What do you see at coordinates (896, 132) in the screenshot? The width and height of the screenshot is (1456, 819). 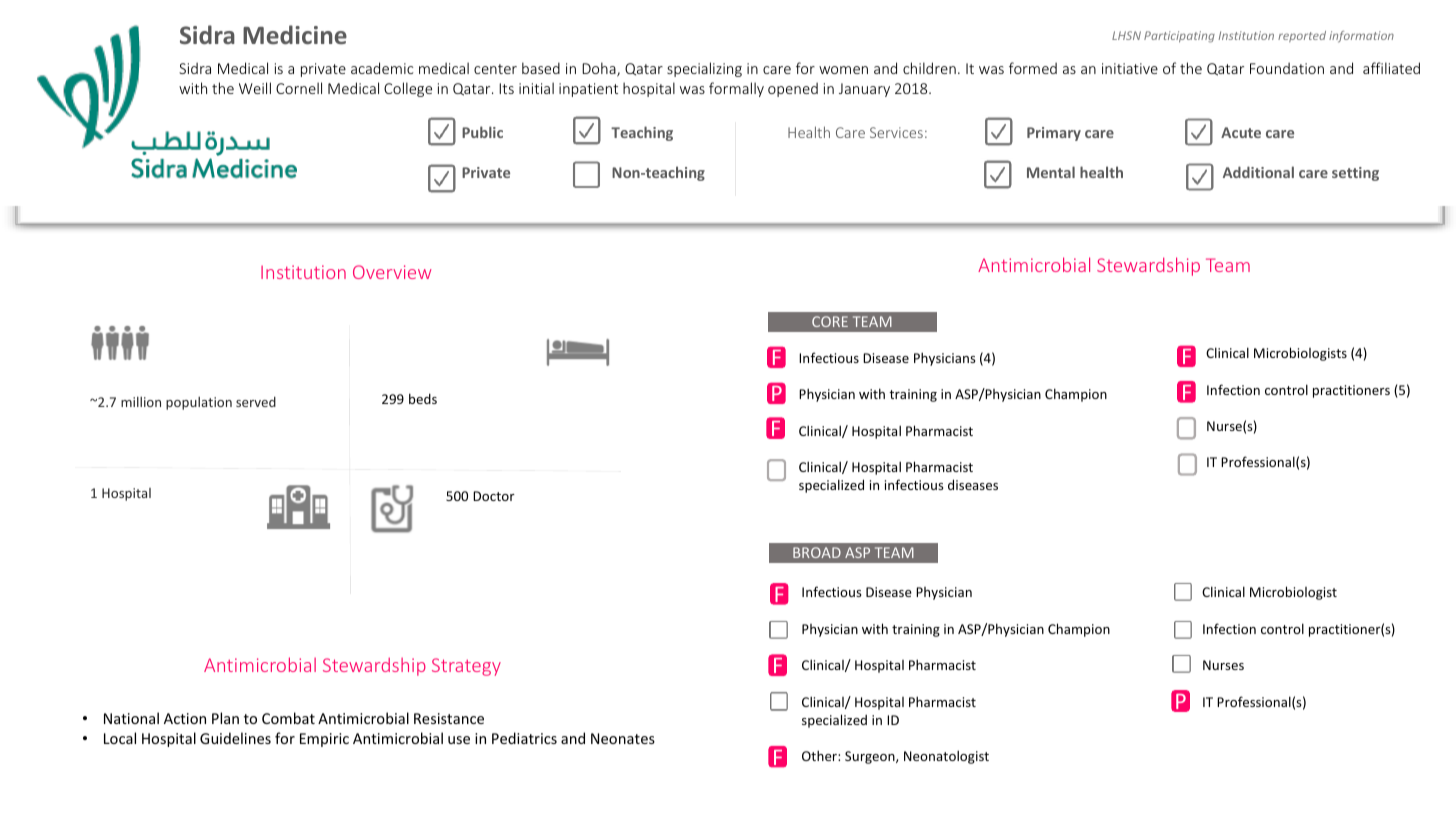 I see `Services` at bounding box center [896, 132].
